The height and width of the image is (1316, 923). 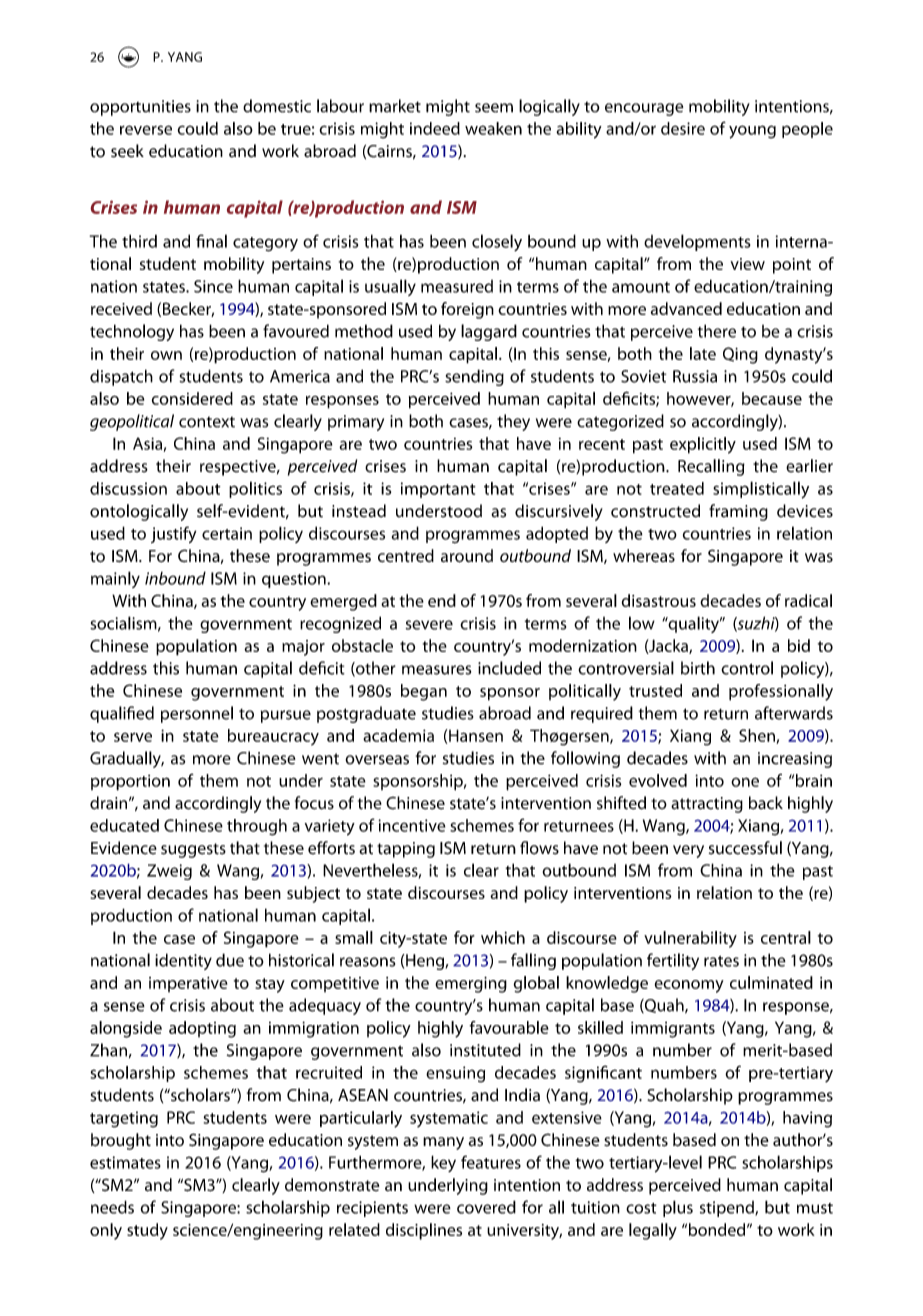 I want to click on control, so click(x=747, y=668).
